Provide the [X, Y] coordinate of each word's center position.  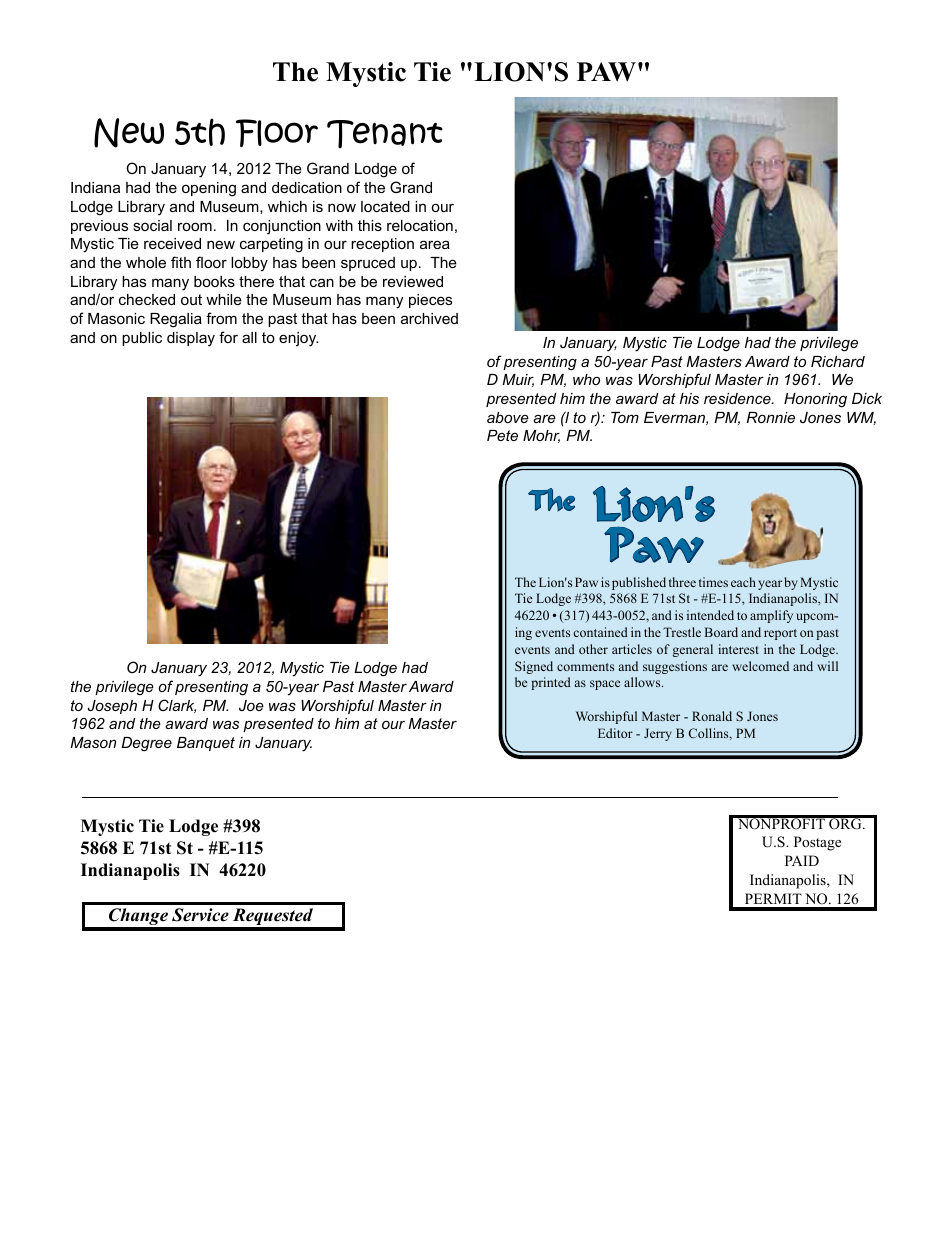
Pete [502, 435]
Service [200, 915]
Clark [177, 706]
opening [209, 189]
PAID [802, 860]
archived [429, 318]
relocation [420, 225]
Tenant [385, 134]
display [191, 339]
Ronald [712, 716]
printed [551, 683]
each [743, 582]
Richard [838, 361]
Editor [615, 733]
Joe [251, 705]
